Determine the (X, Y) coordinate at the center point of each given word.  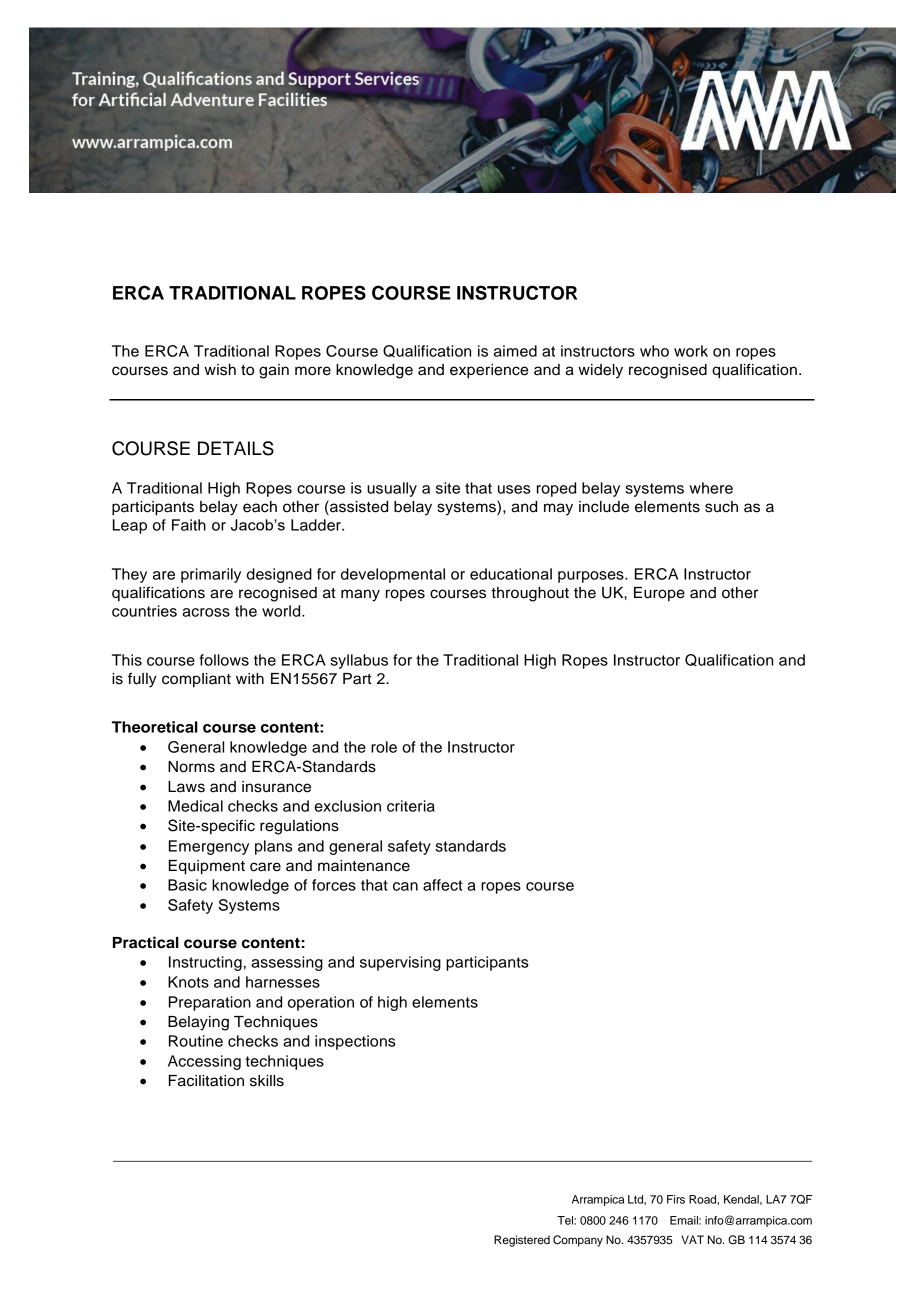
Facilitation (206, 1081)
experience (489, 371)
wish (220, 370)
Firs (676, 1199)
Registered (522, 1241)
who (654, 351)
